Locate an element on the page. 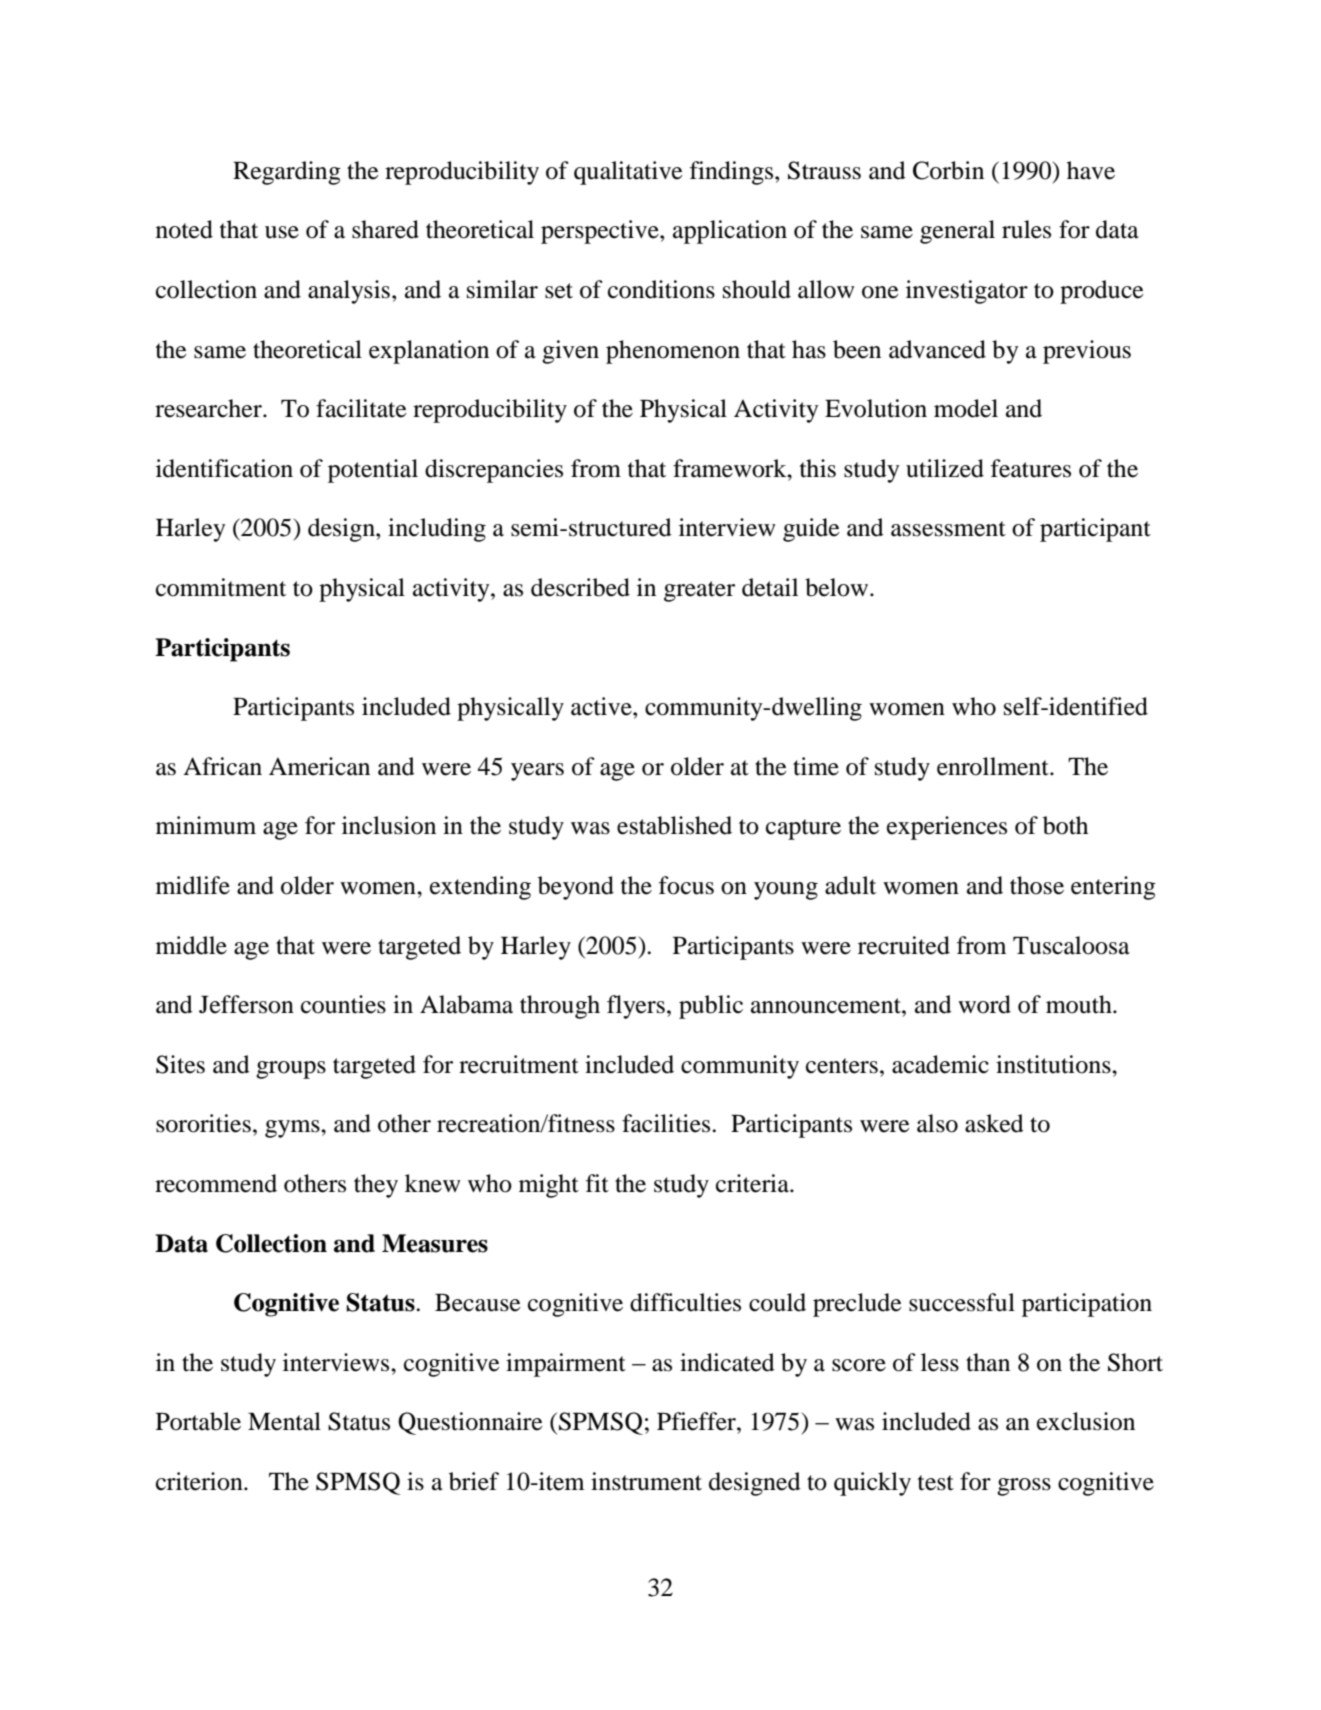 The width and height of the image is (1321, 1710). identification is located at coordinates (224, 468).
